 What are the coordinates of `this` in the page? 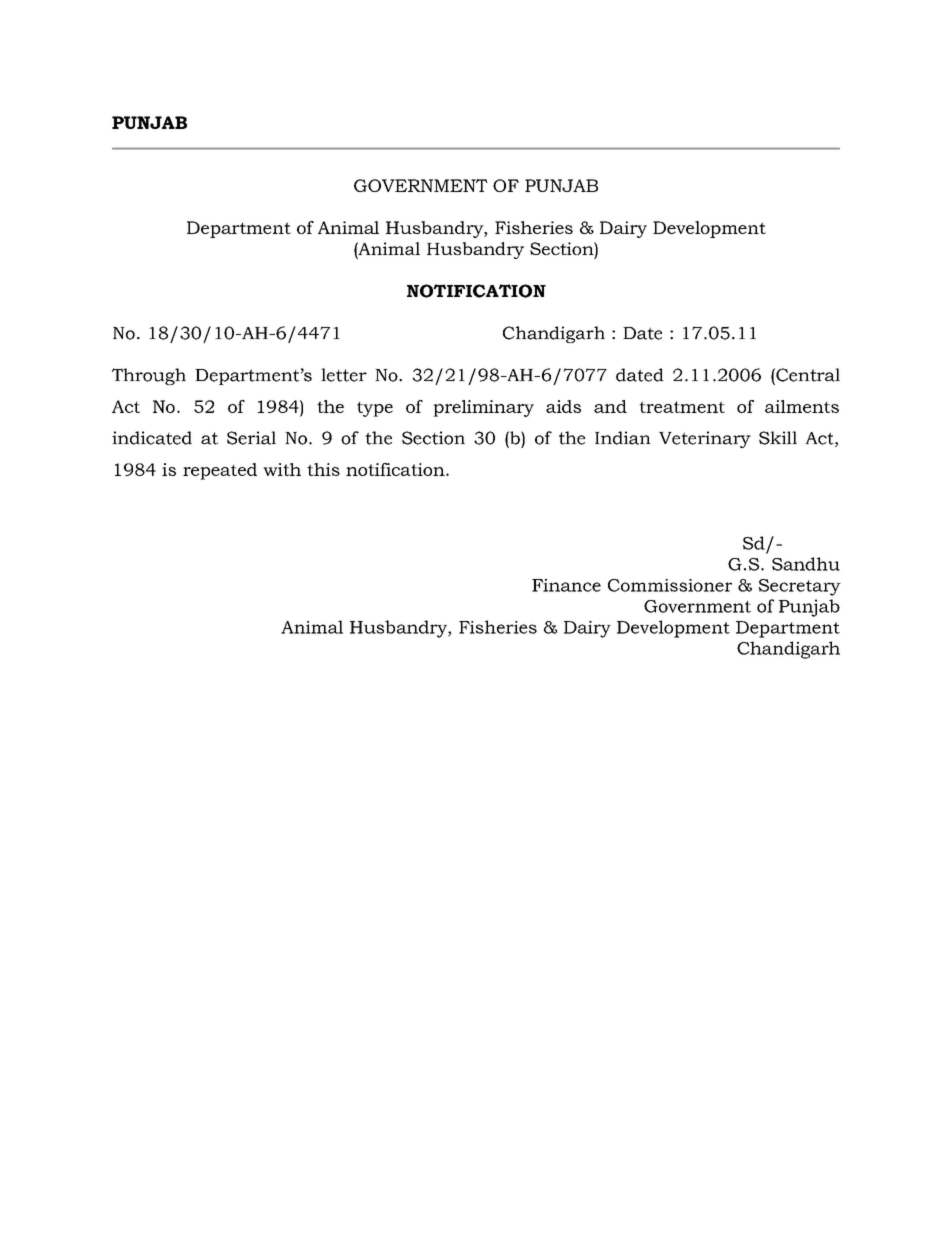 It's located at (323, 469).
